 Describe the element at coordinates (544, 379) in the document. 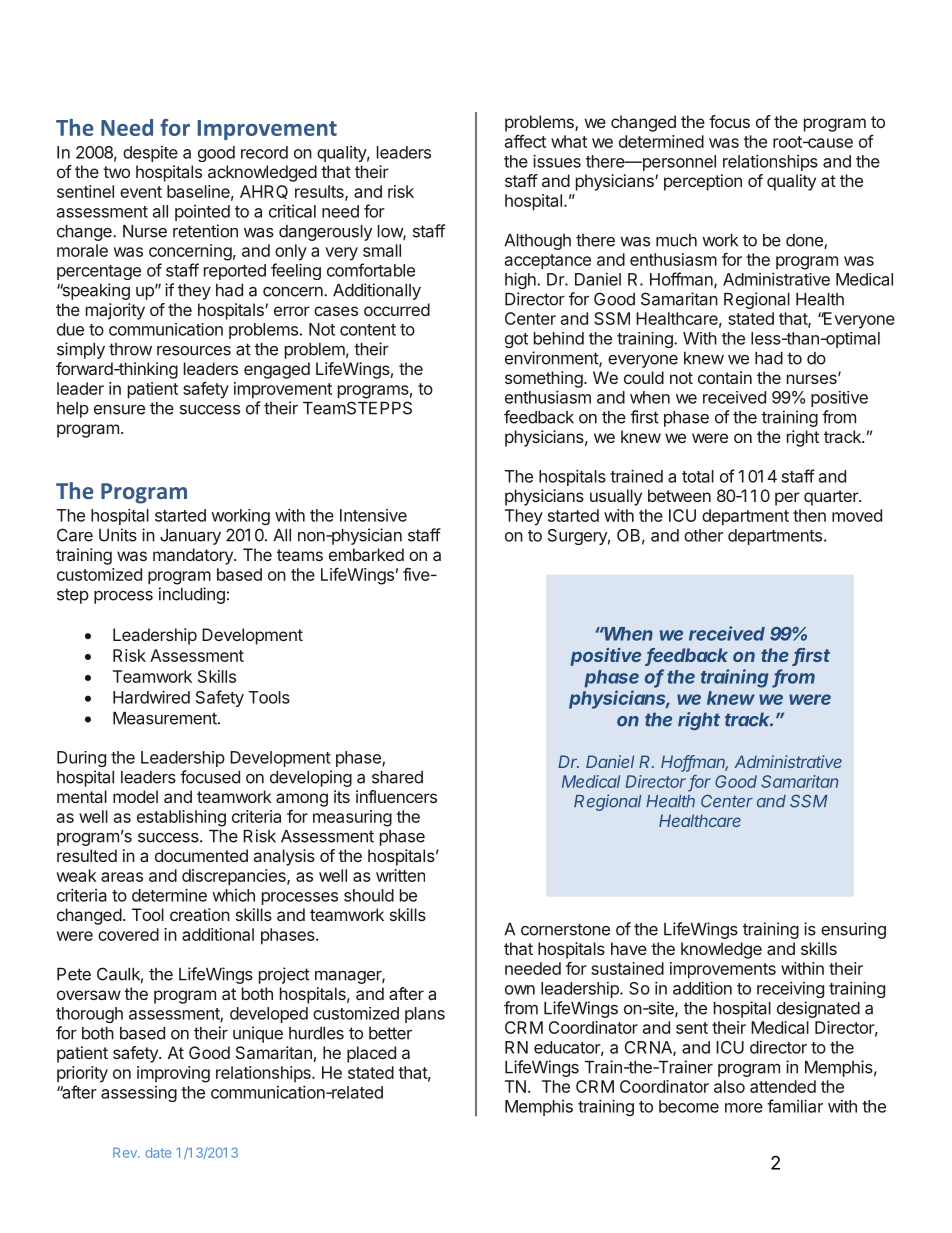

I see `something` at that location.
